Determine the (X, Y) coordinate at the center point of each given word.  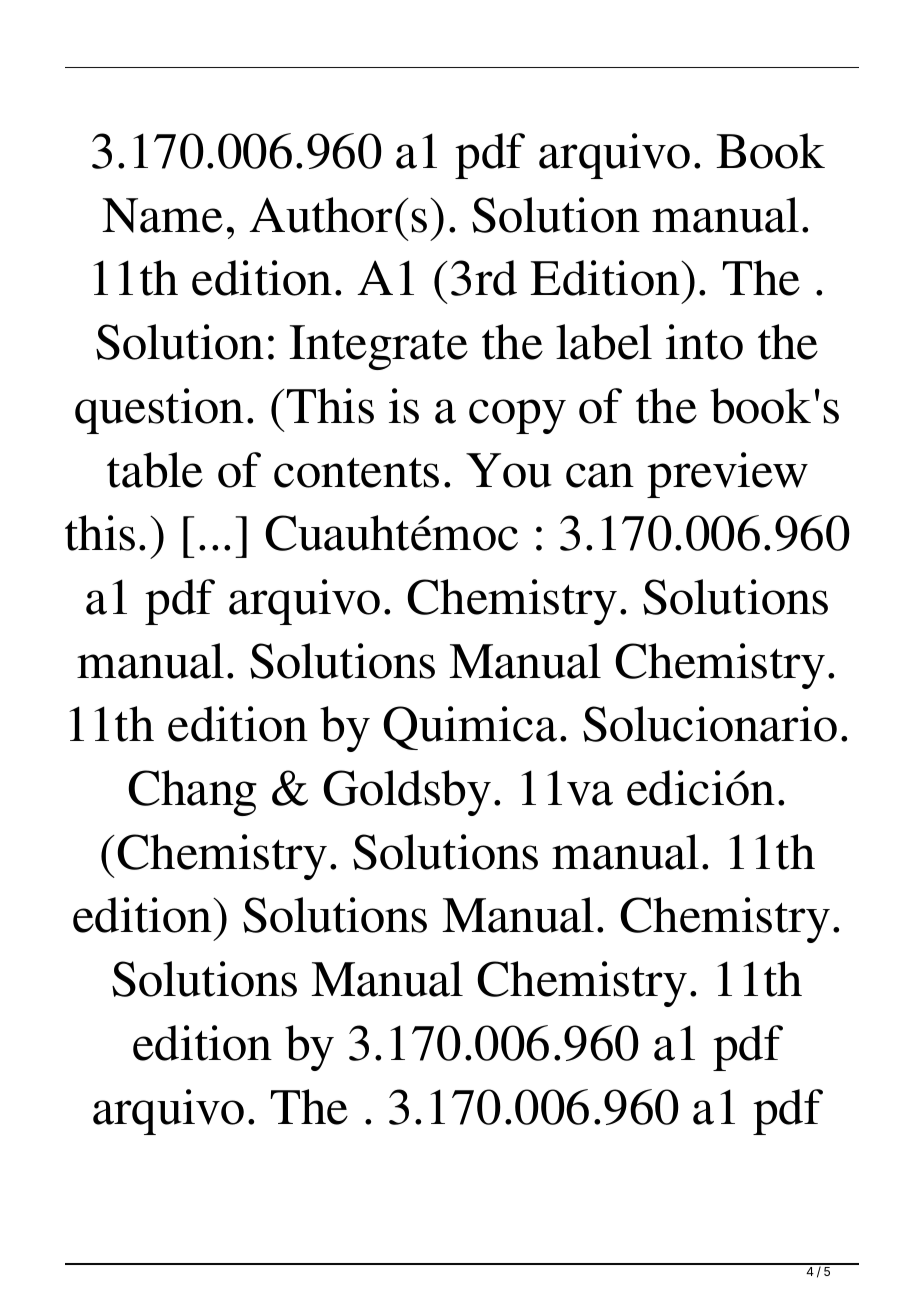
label (604, 342)
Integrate (378, 347)
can (600, 475)
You (509, 470)
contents (356, 472)
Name (162, 215)
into (704, 342)
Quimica (470, 728)
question (159, 411)
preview (727, 475)
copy (517, 416)
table (155, 470)
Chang (192, 793)
